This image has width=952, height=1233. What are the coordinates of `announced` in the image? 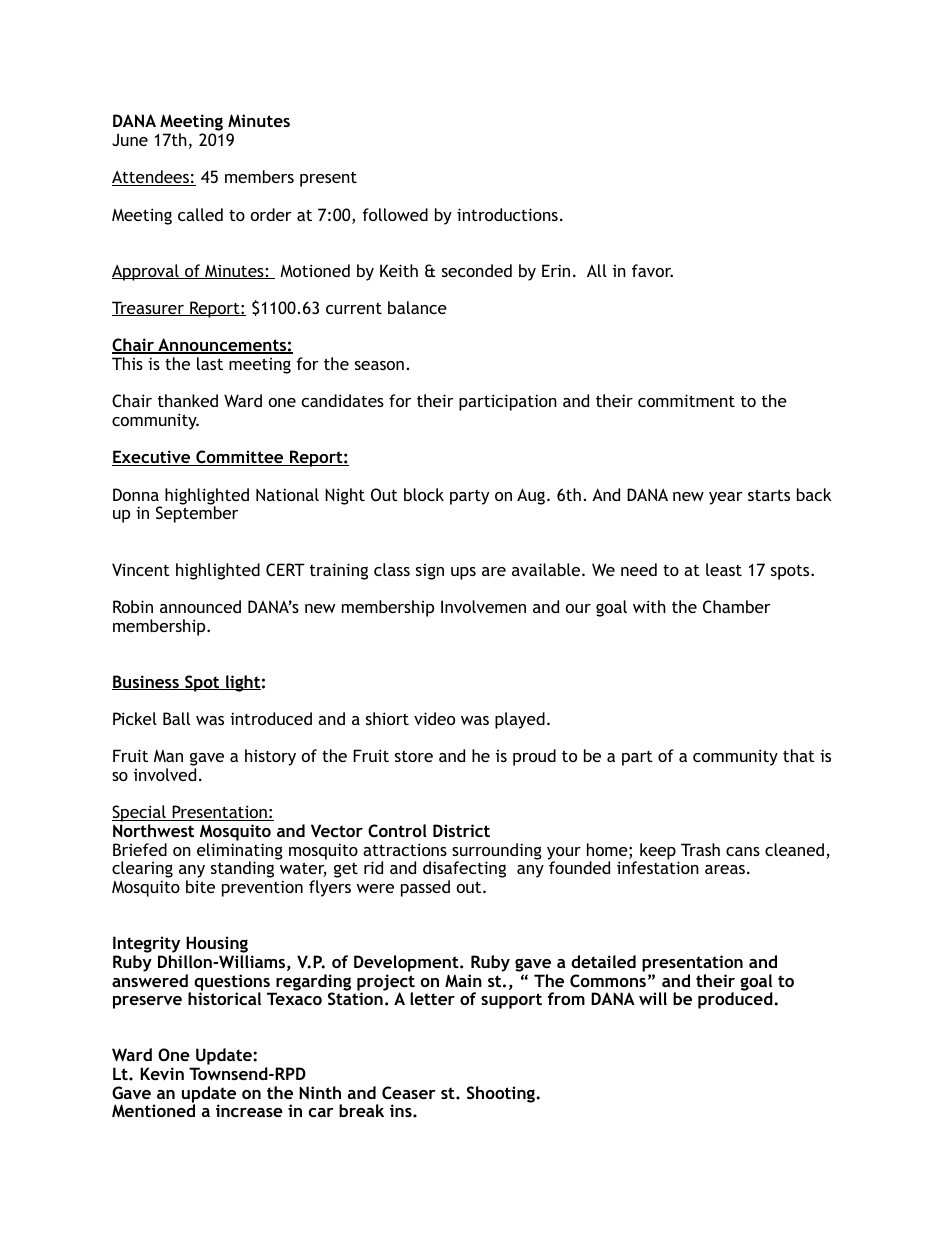 It's located at (200, 606).
